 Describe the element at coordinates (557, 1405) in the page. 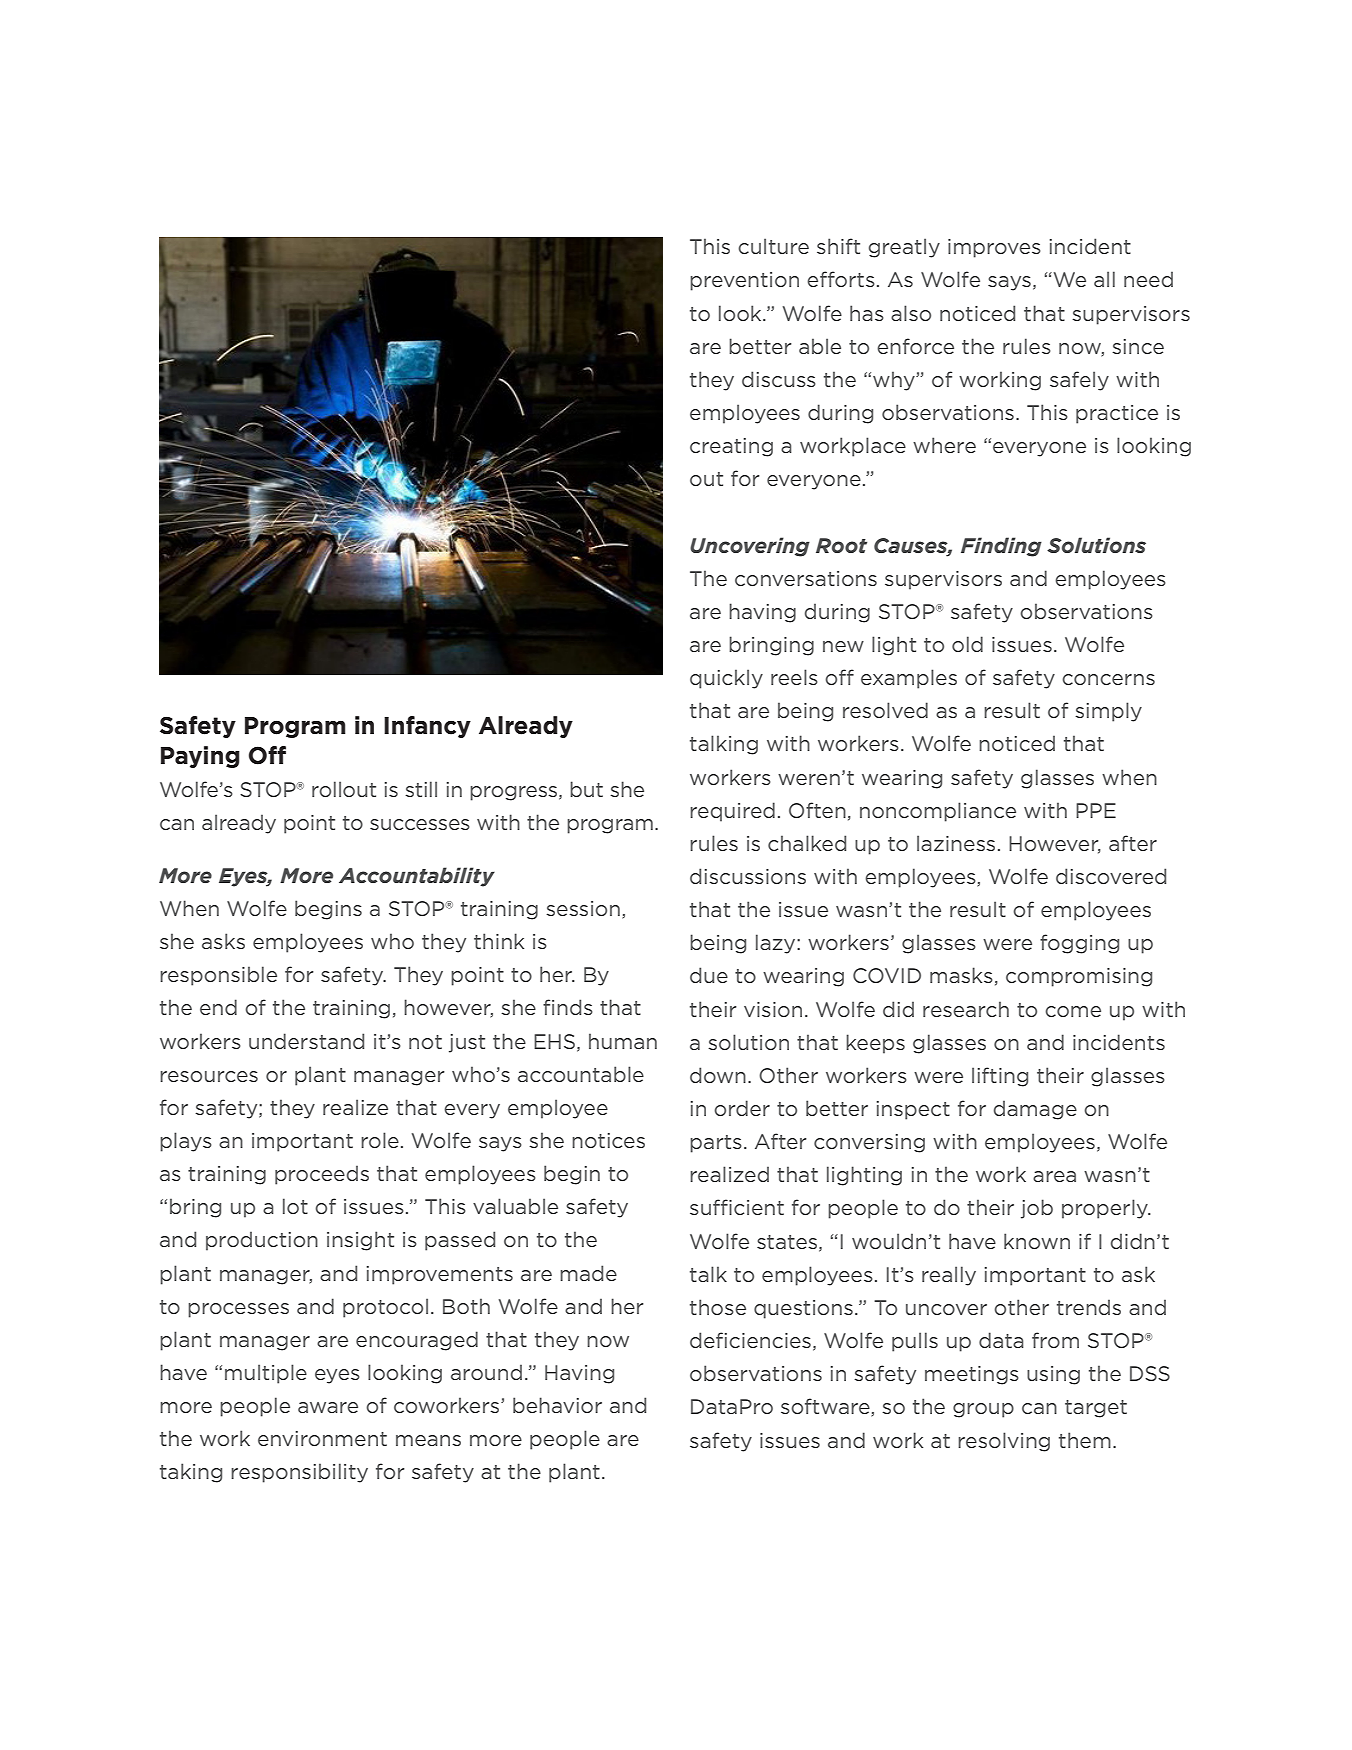

I see `behavior` at that location.
